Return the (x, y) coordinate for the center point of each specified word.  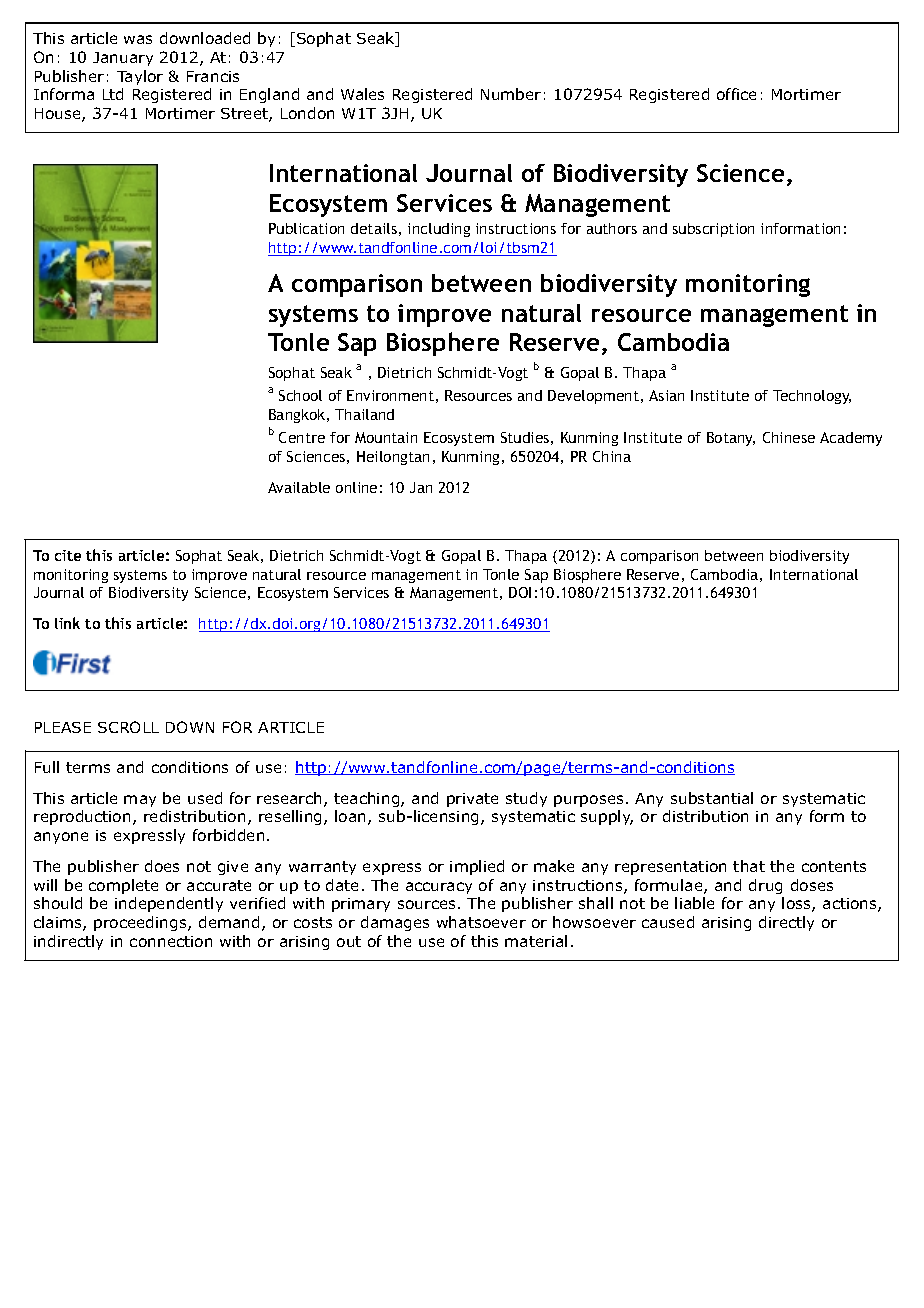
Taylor (140, 77)
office (736, 94)
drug (765, 886)
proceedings (141, 923)
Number (511, 94)
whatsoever (481, 922)
